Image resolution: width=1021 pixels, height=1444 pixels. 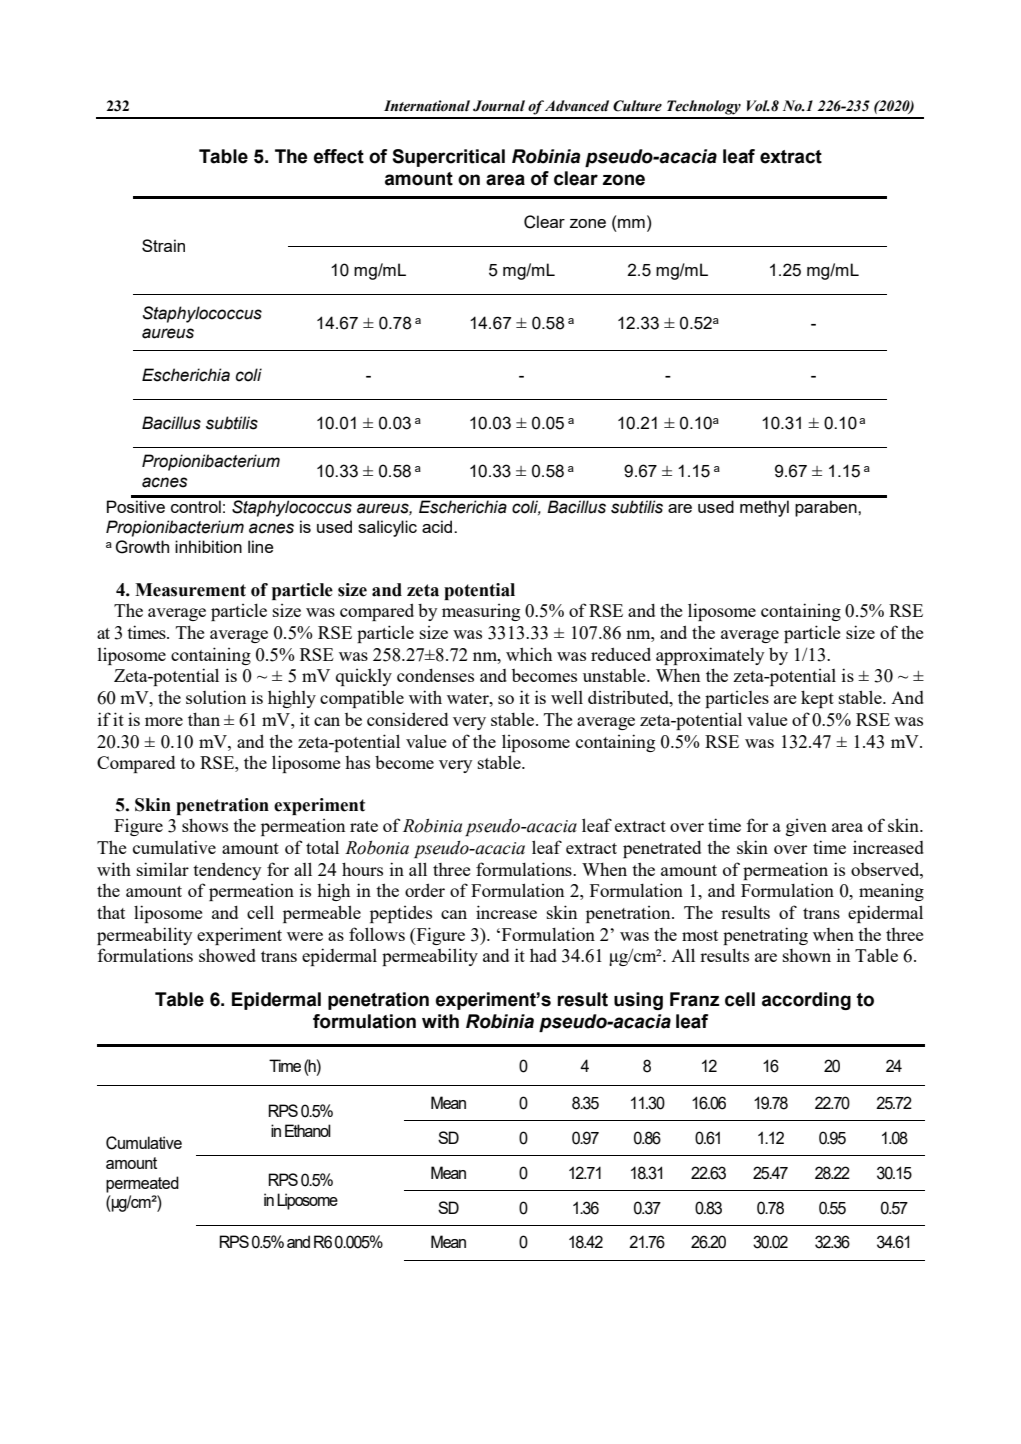 What do you see at coordinates (216, 697) in the page?
I see `solution` at bounding box center [216, 697].
